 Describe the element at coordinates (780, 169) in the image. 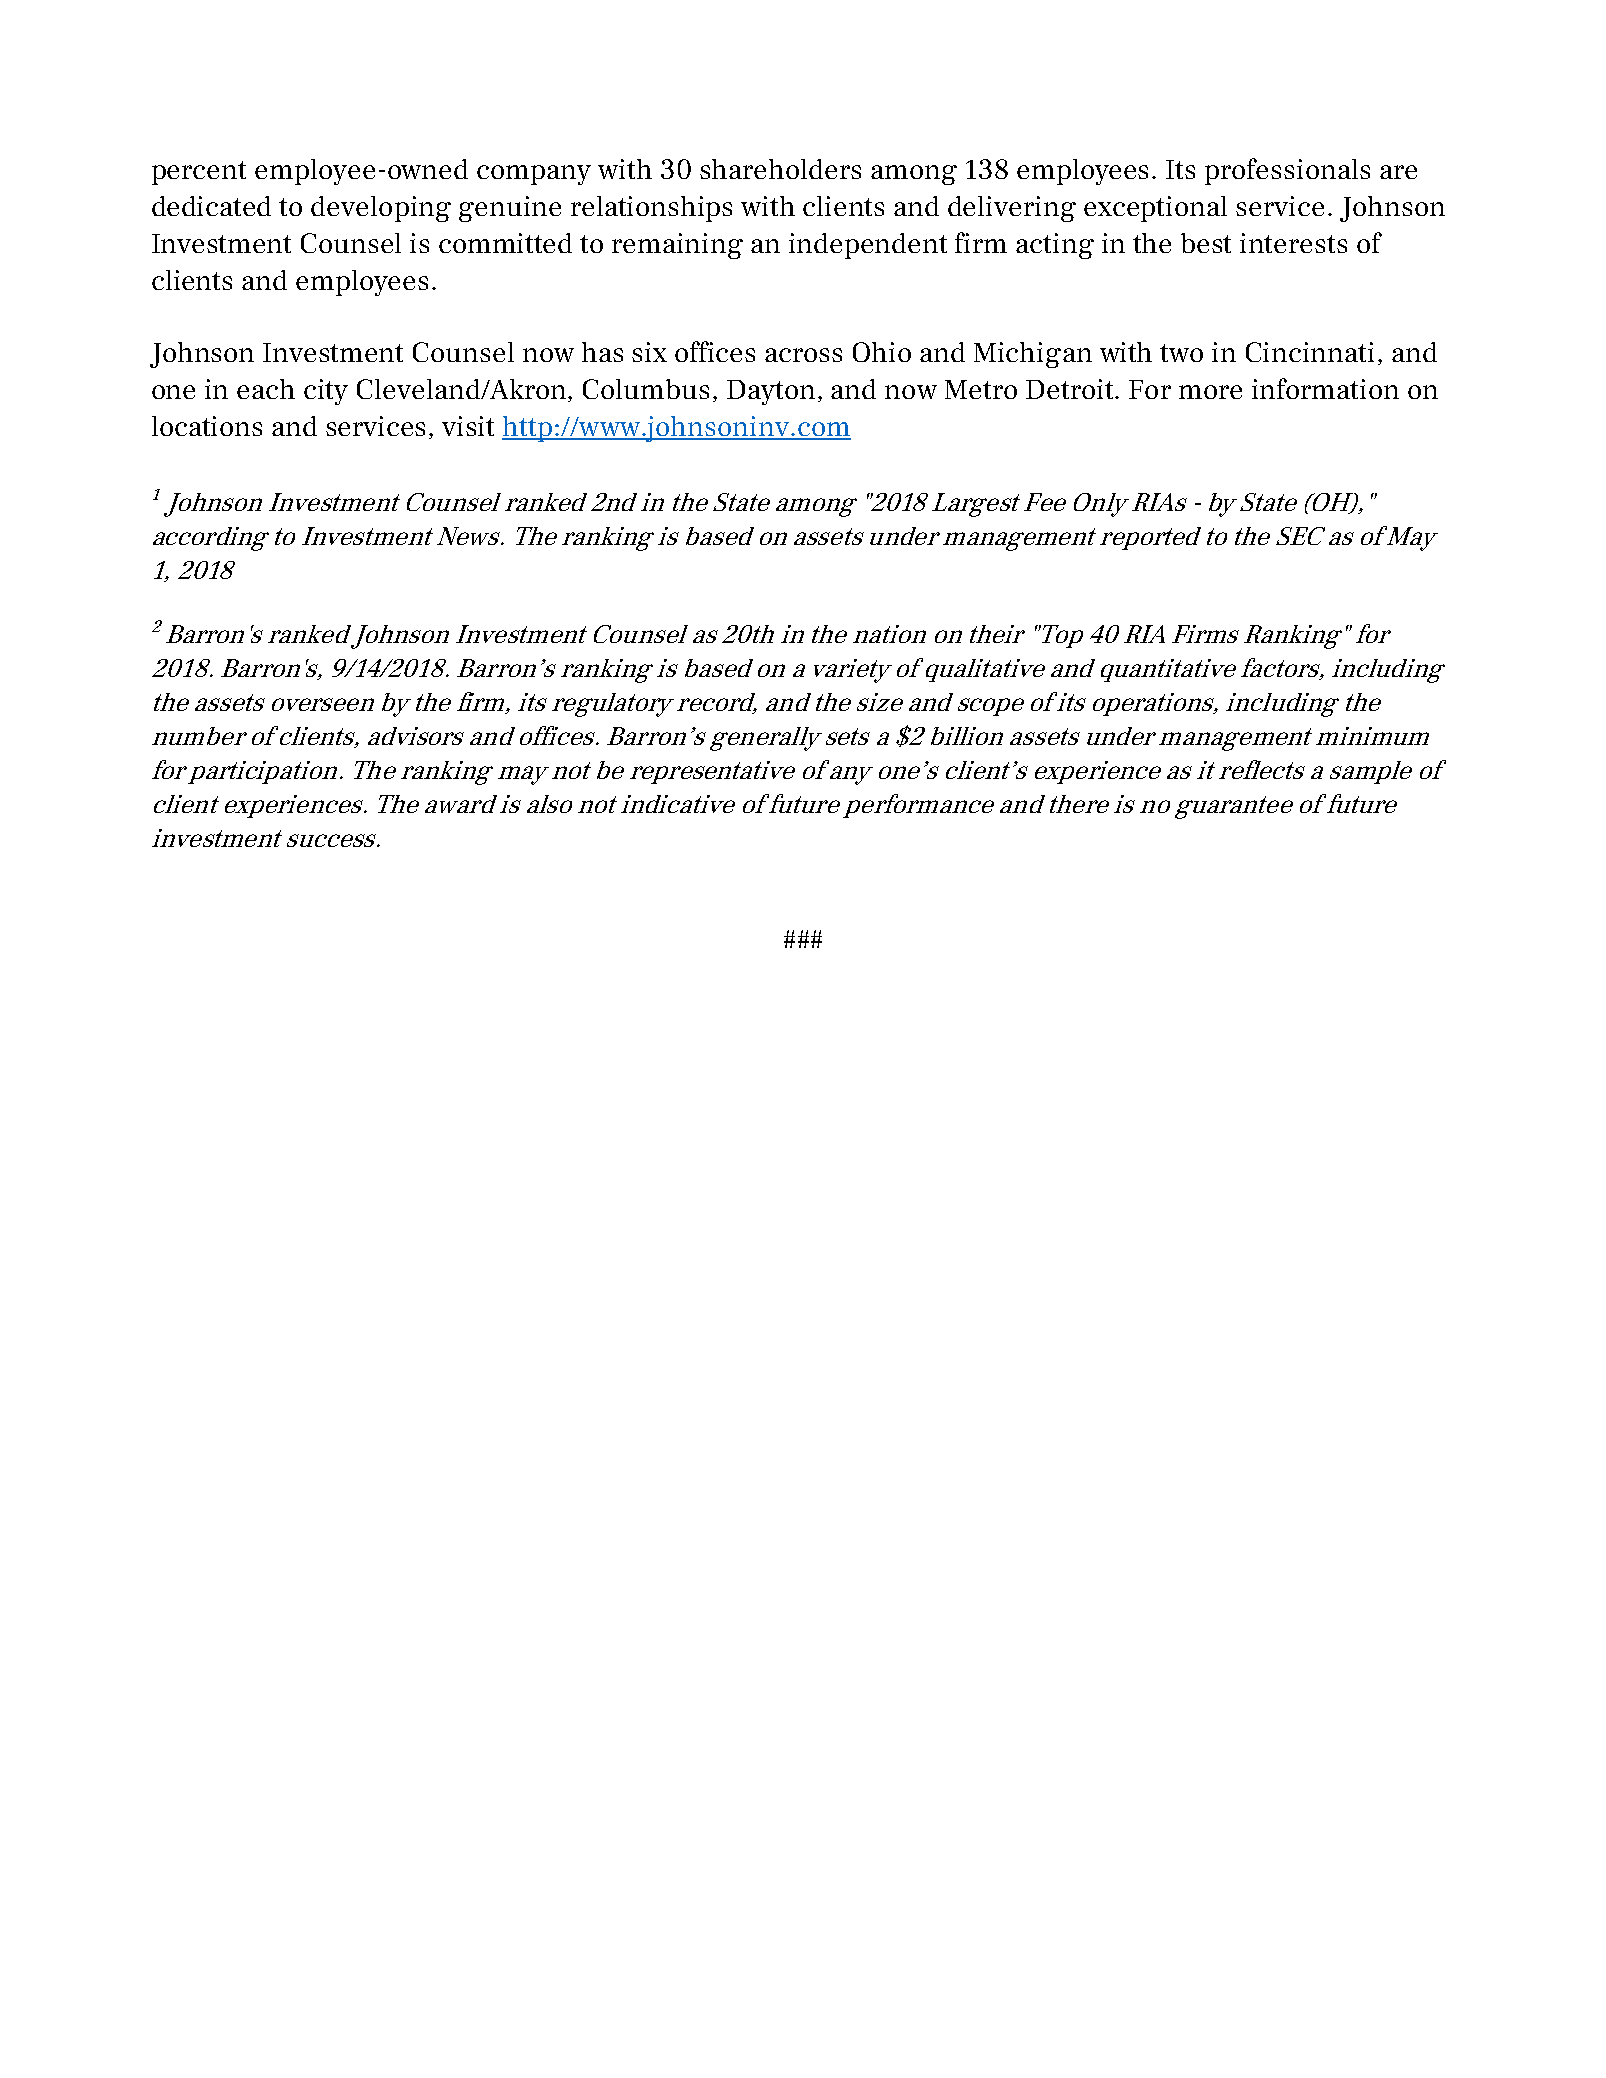

I see `shareholders` at that location.
